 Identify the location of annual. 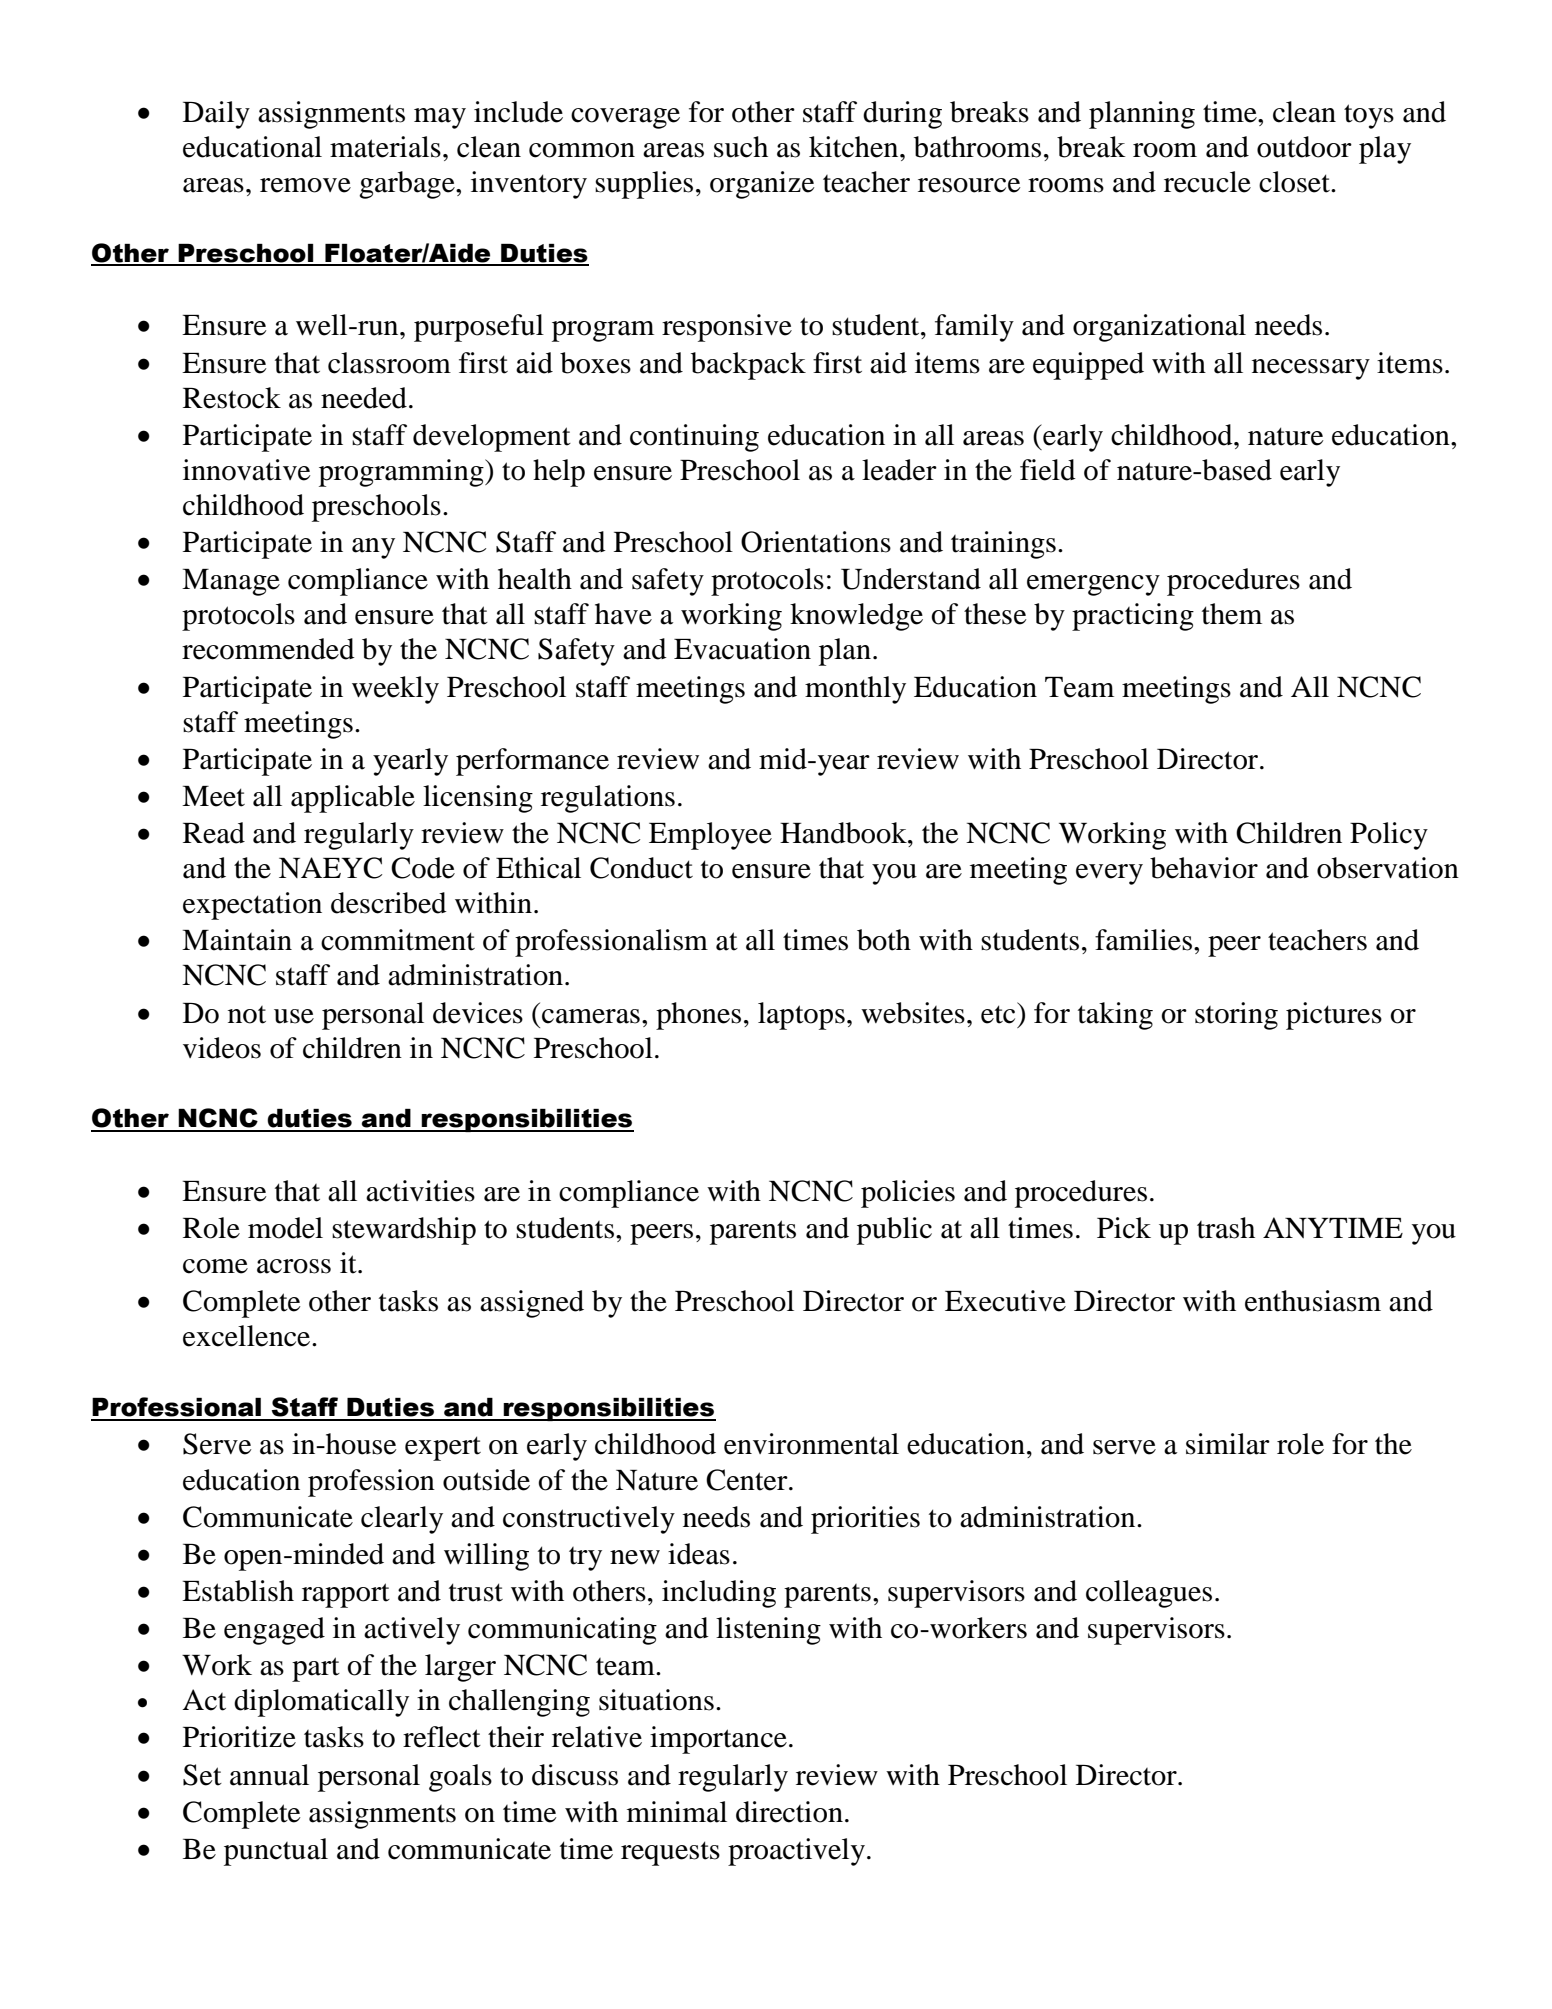
(269, 1775).
